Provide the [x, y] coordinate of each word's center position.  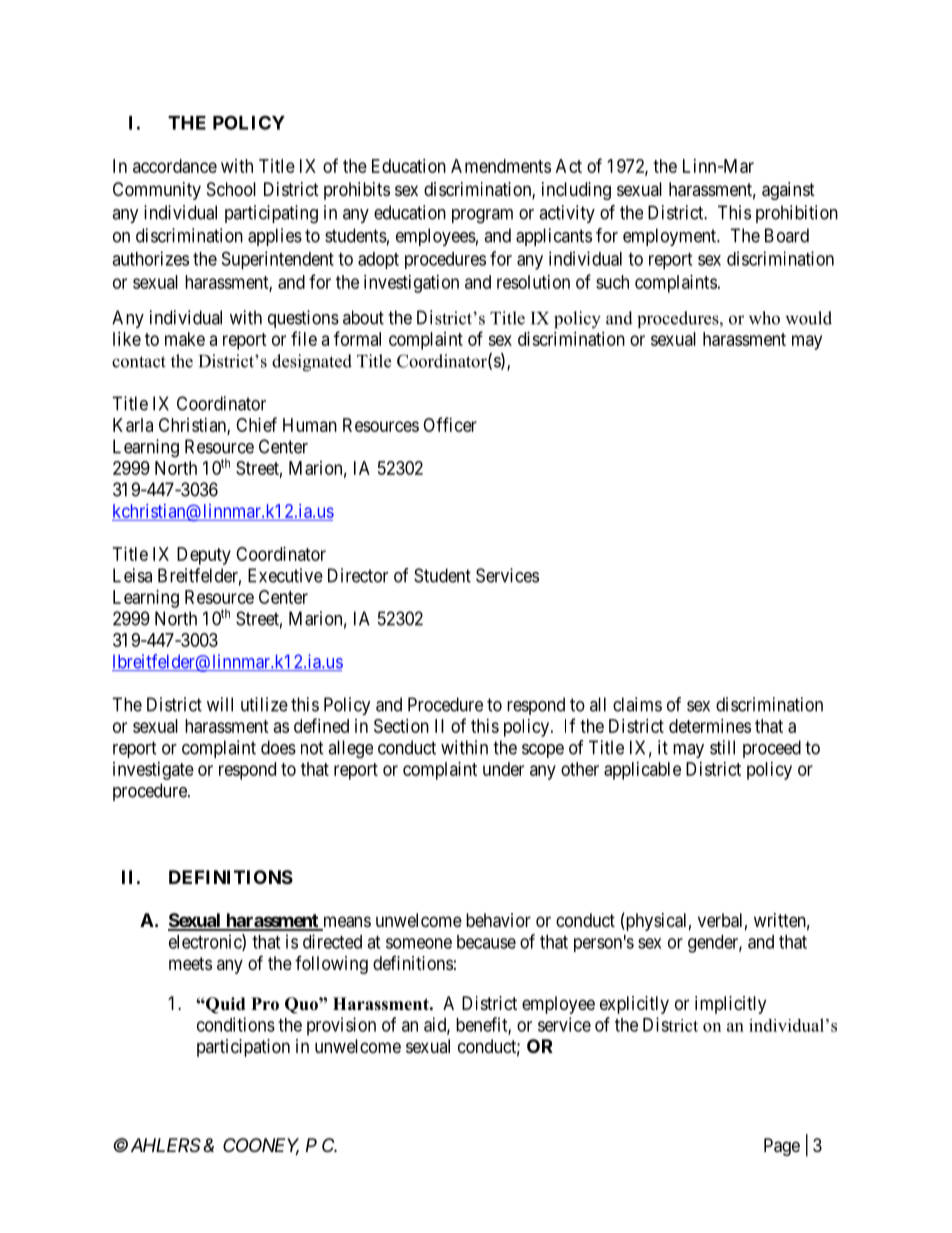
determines [710, 726]
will [220, 704]
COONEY [261, 1146]
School [231, 189]
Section [401, 726]
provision [341, 1026]
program [482, 216]
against [788, 191]
